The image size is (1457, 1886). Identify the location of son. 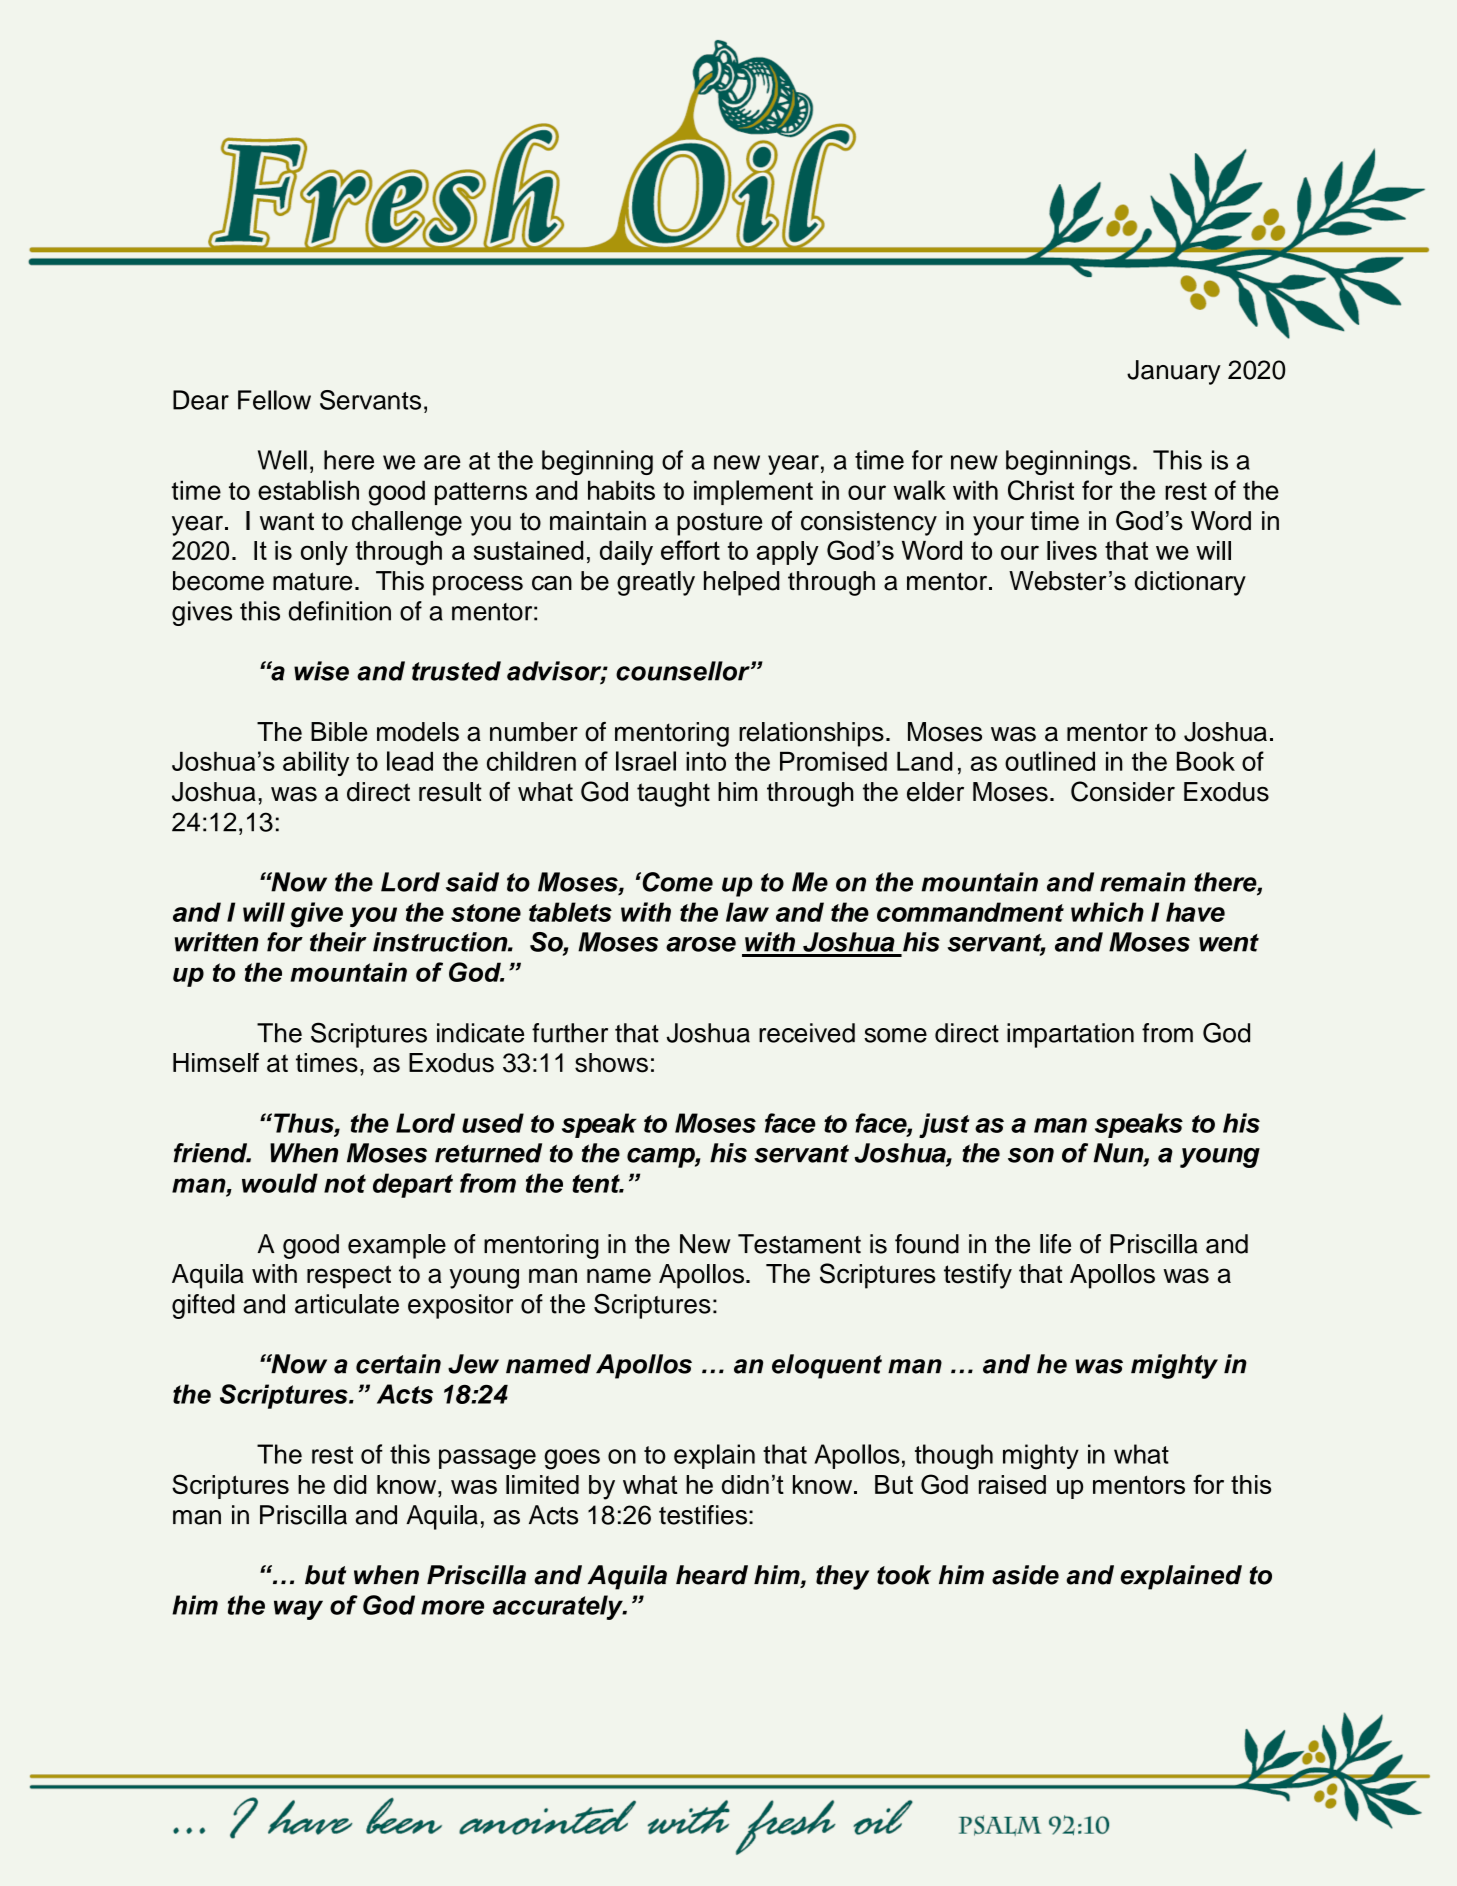
(1031, 1155).
